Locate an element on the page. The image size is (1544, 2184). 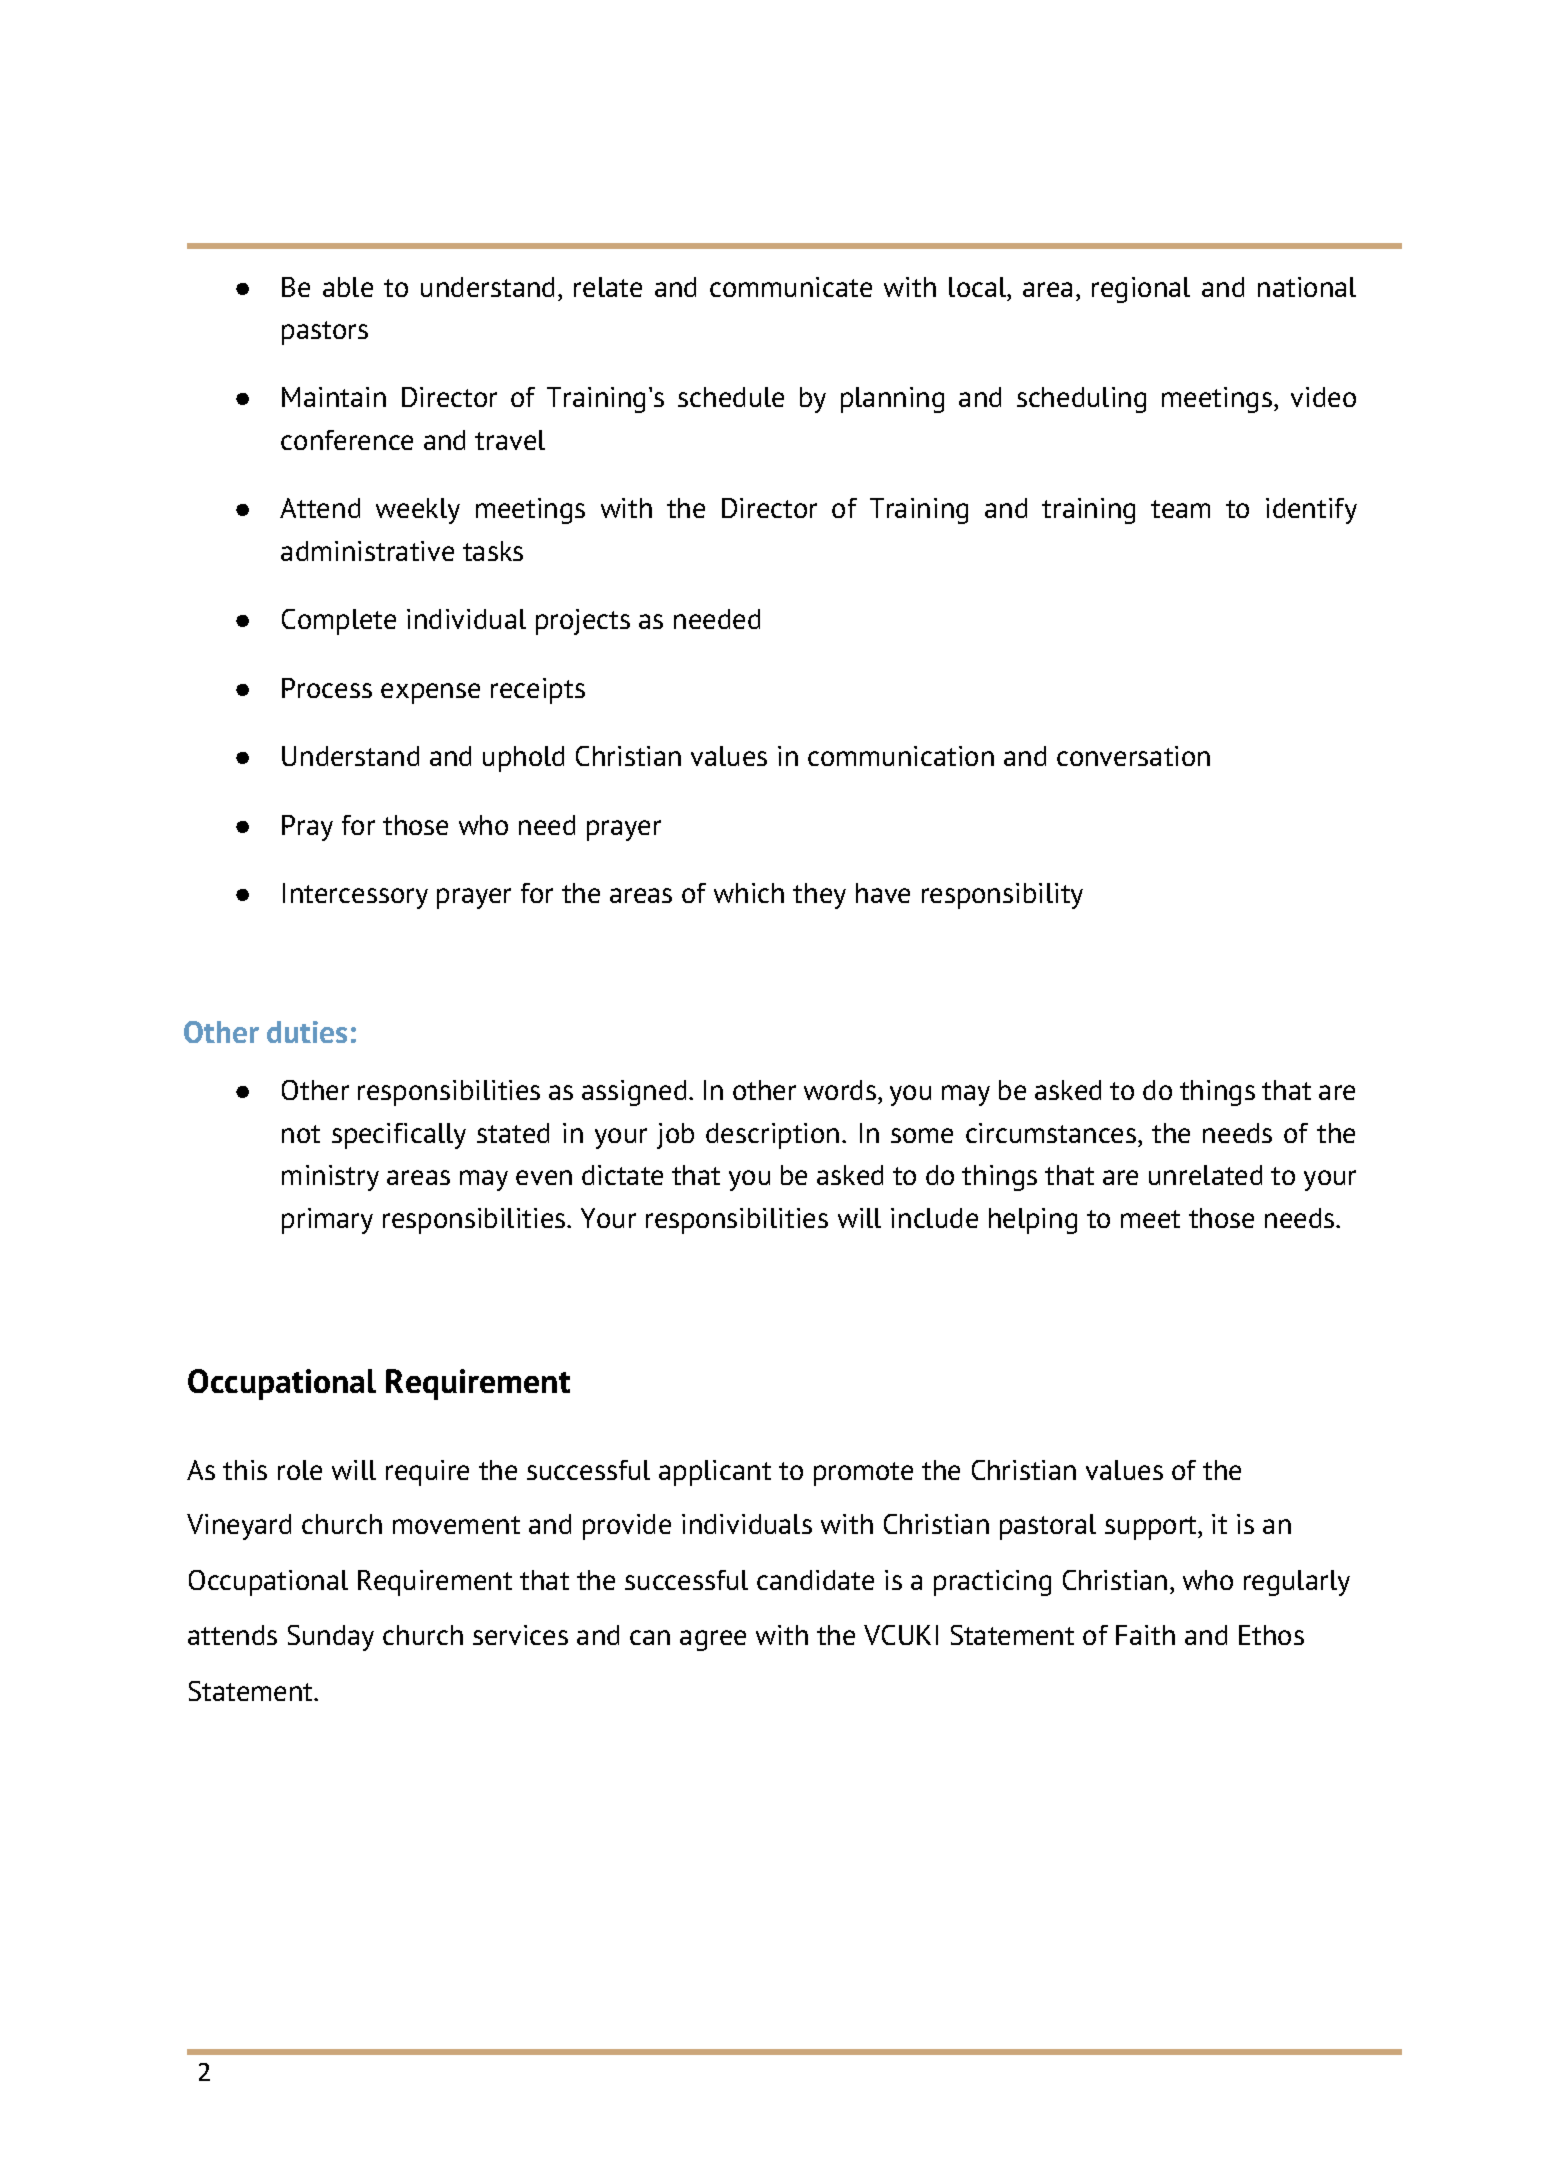
Faith is located at coordinates (1145, 1635).
